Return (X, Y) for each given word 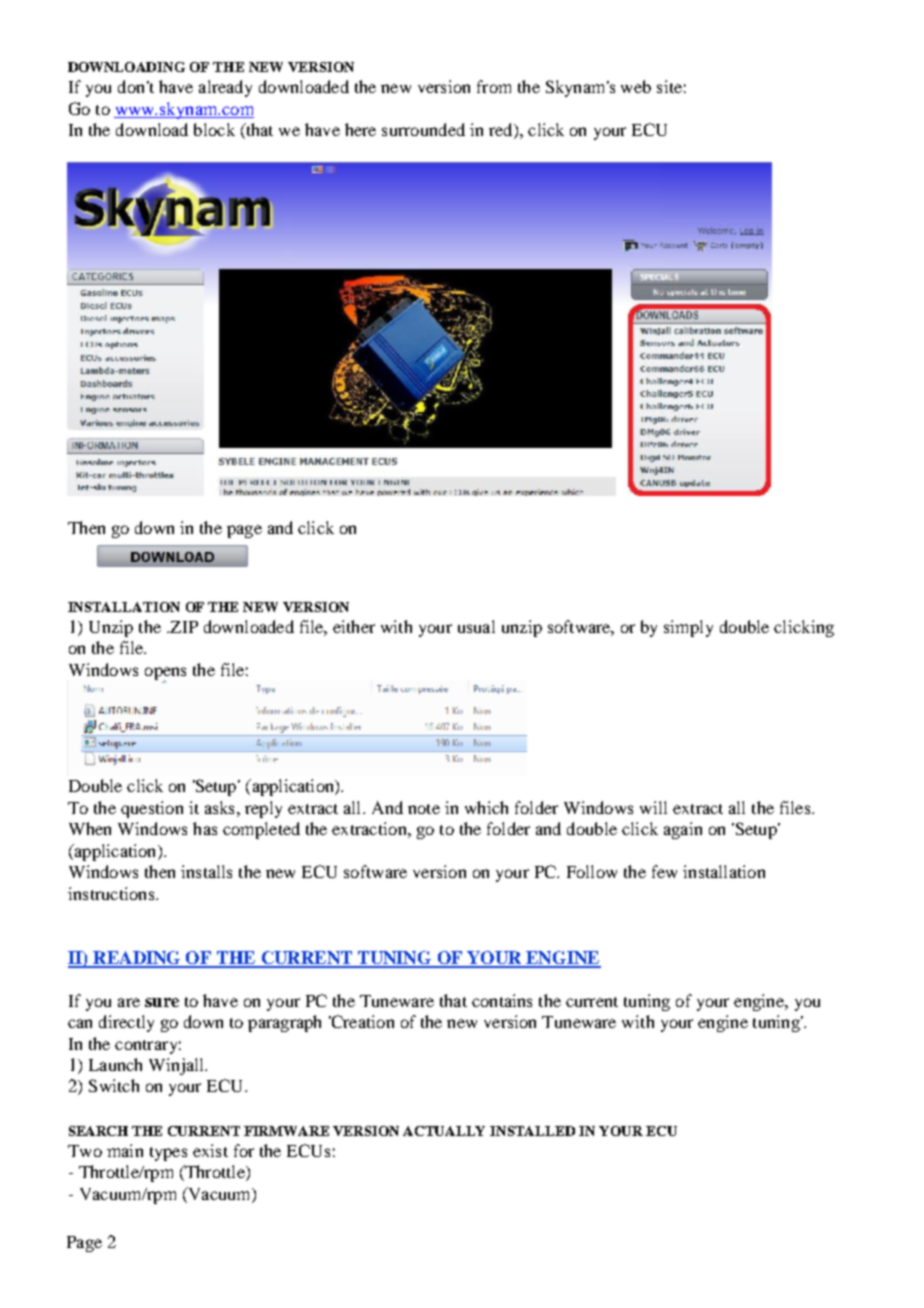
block (214, 129)
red (502, 131)
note (424, 809)
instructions (112, 893)
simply (688, 628)
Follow (592, 871)
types (168, 1154)
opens (165, 674)
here (360, 129)
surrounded (423, 129)
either (354, 626)
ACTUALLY (444, 1131)
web (636, 86)
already (225, 88)
